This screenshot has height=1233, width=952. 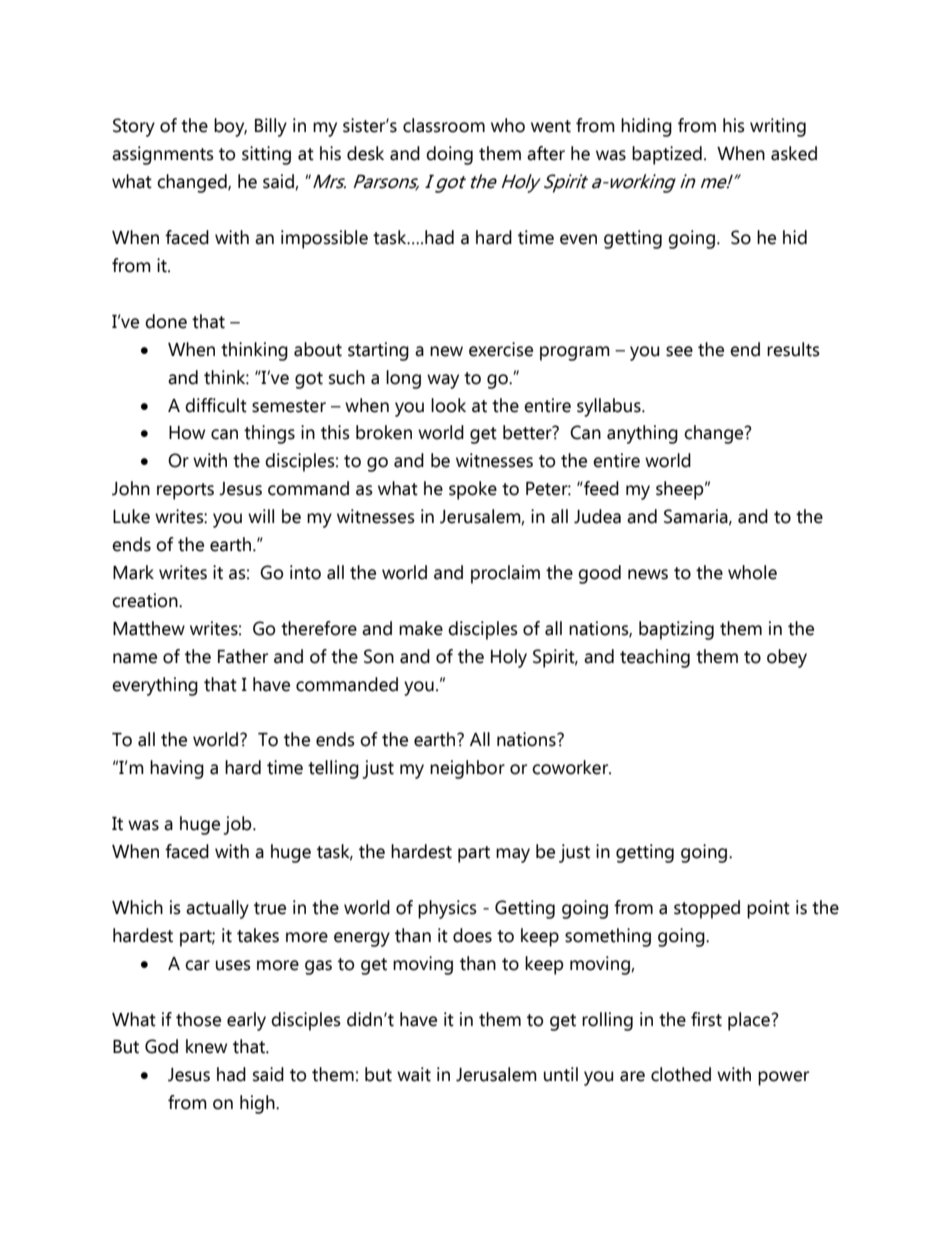 What do you see at coordinates (421, 628) in the screenshot?
I see `make` at bounding box center [421, 628].
